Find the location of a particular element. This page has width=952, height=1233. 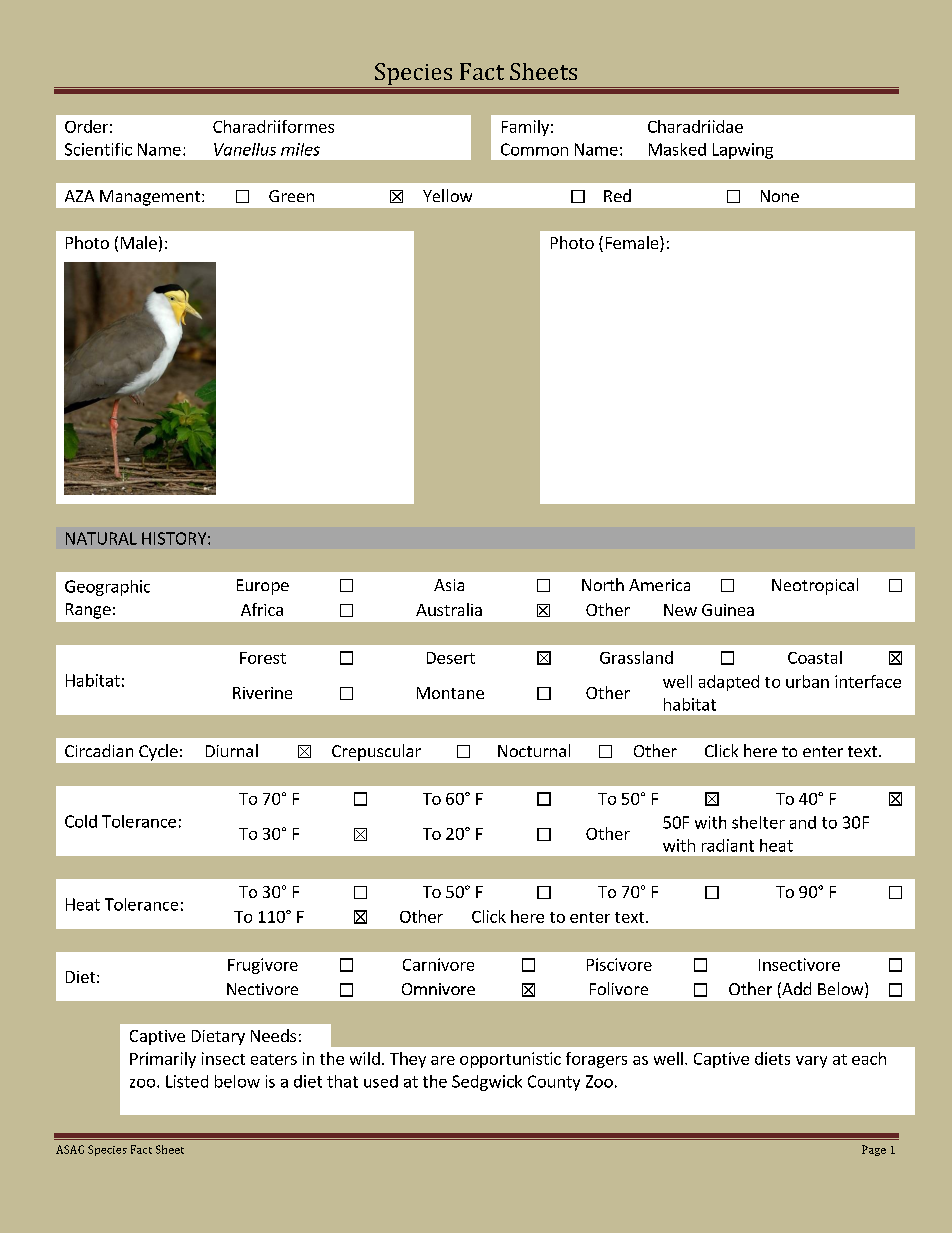

vary is located at coordinates (811, 1062).
